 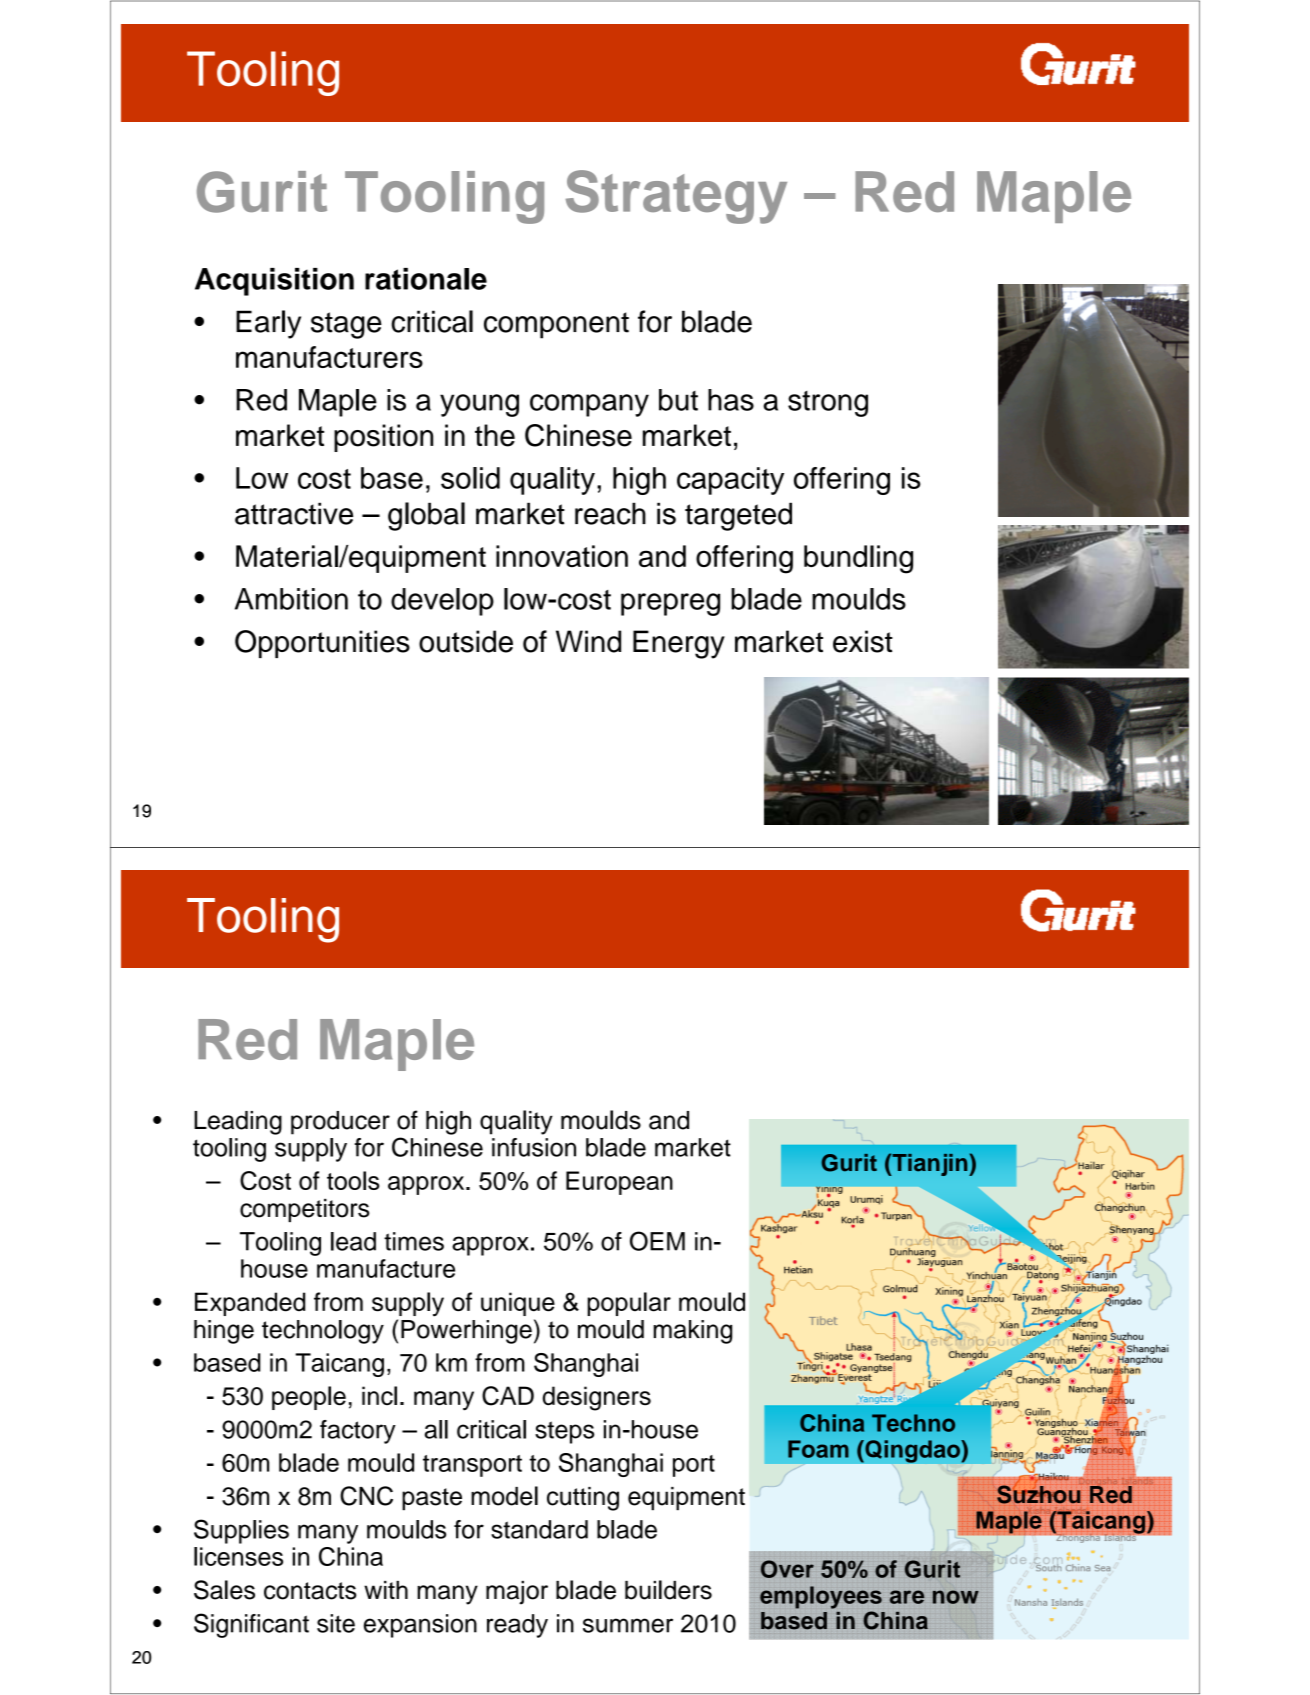 What do you see at coordinates (657, 1241) in the screenshot?
I see `OEM` at bounding box center [657, 1241].
